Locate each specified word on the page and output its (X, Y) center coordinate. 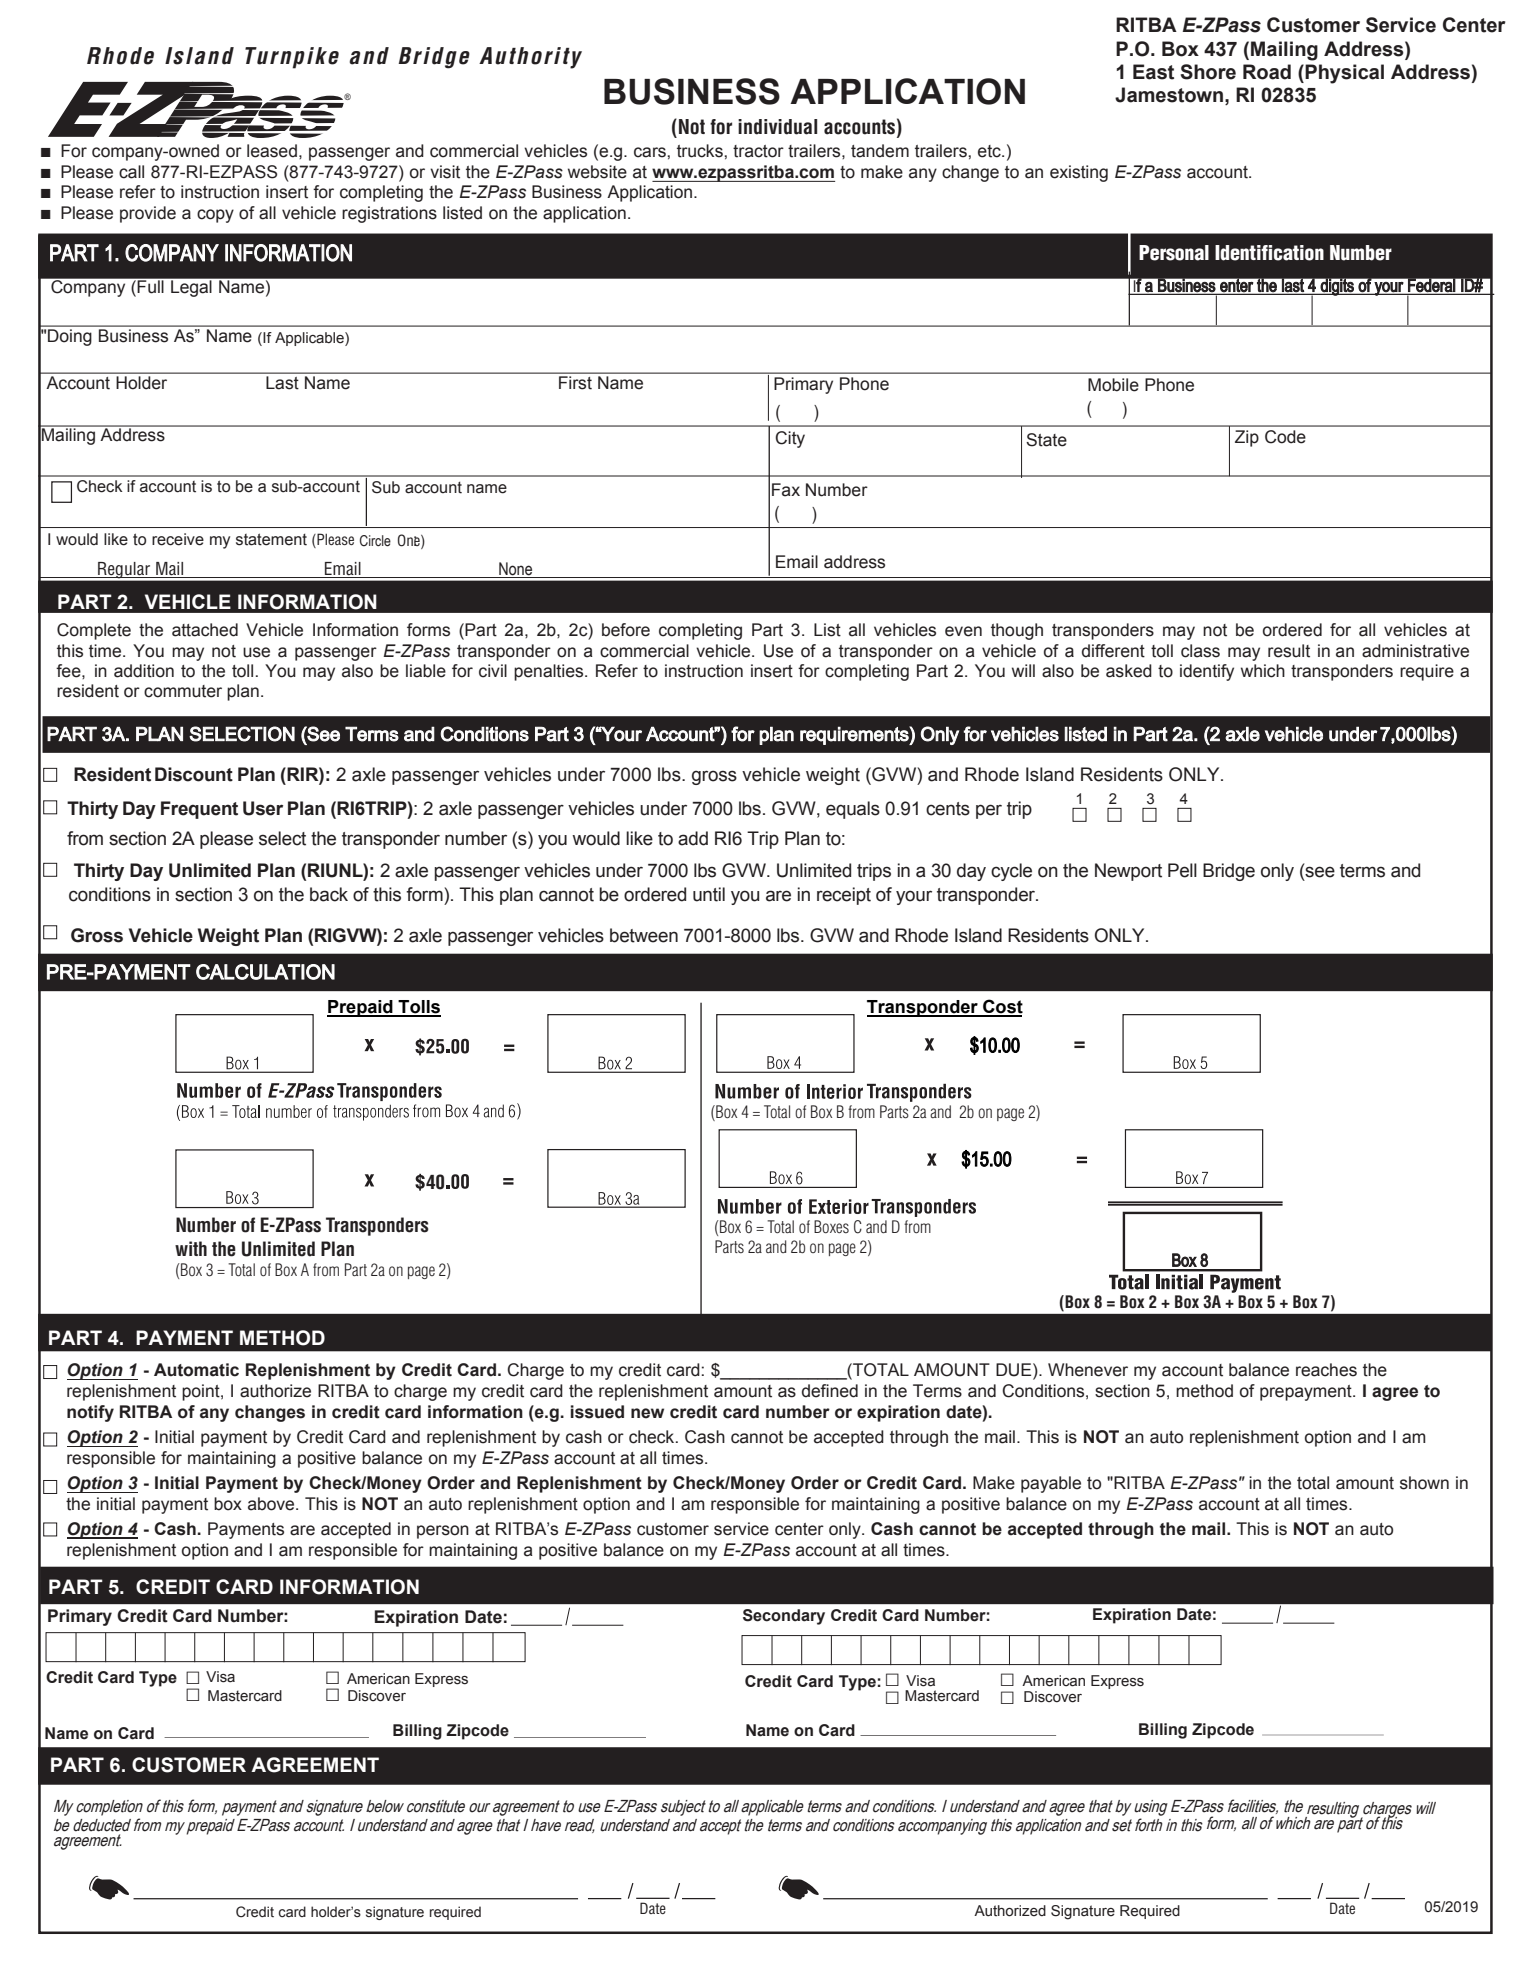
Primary (80, 1617)
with (191, 1248)
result (1289, 651)
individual (777, 127)
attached (205, 630)
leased (272, 151)
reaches (1326, 1370)
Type (857, 1683)
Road (1267, 72)
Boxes (831, 1226)
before (626, 630)
